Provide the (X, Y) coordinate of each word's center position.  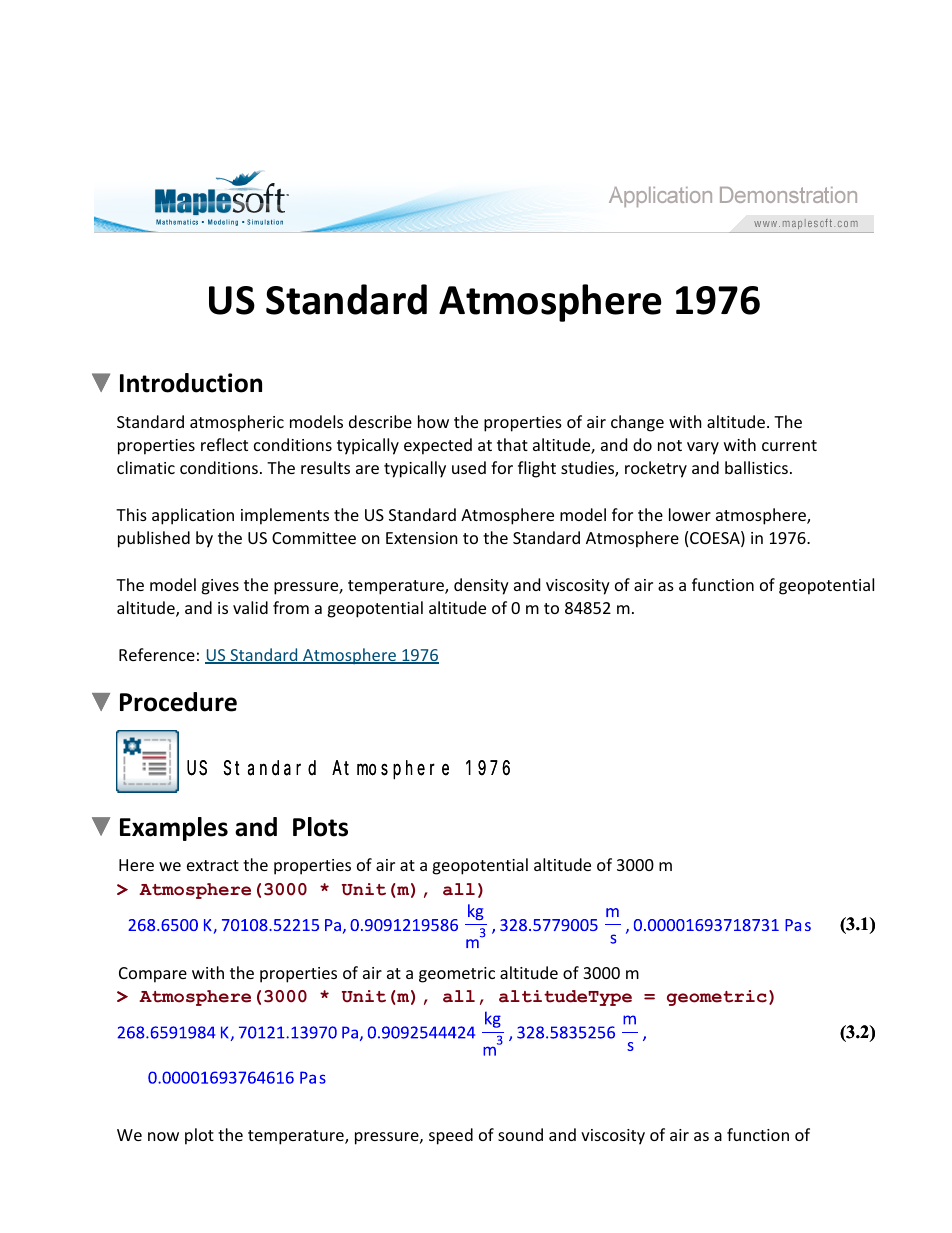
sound (520, 1134)
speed (451, 1136)
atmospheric (237, 423)
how (433, 421)
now (163, 1136)
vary (703, 448)
